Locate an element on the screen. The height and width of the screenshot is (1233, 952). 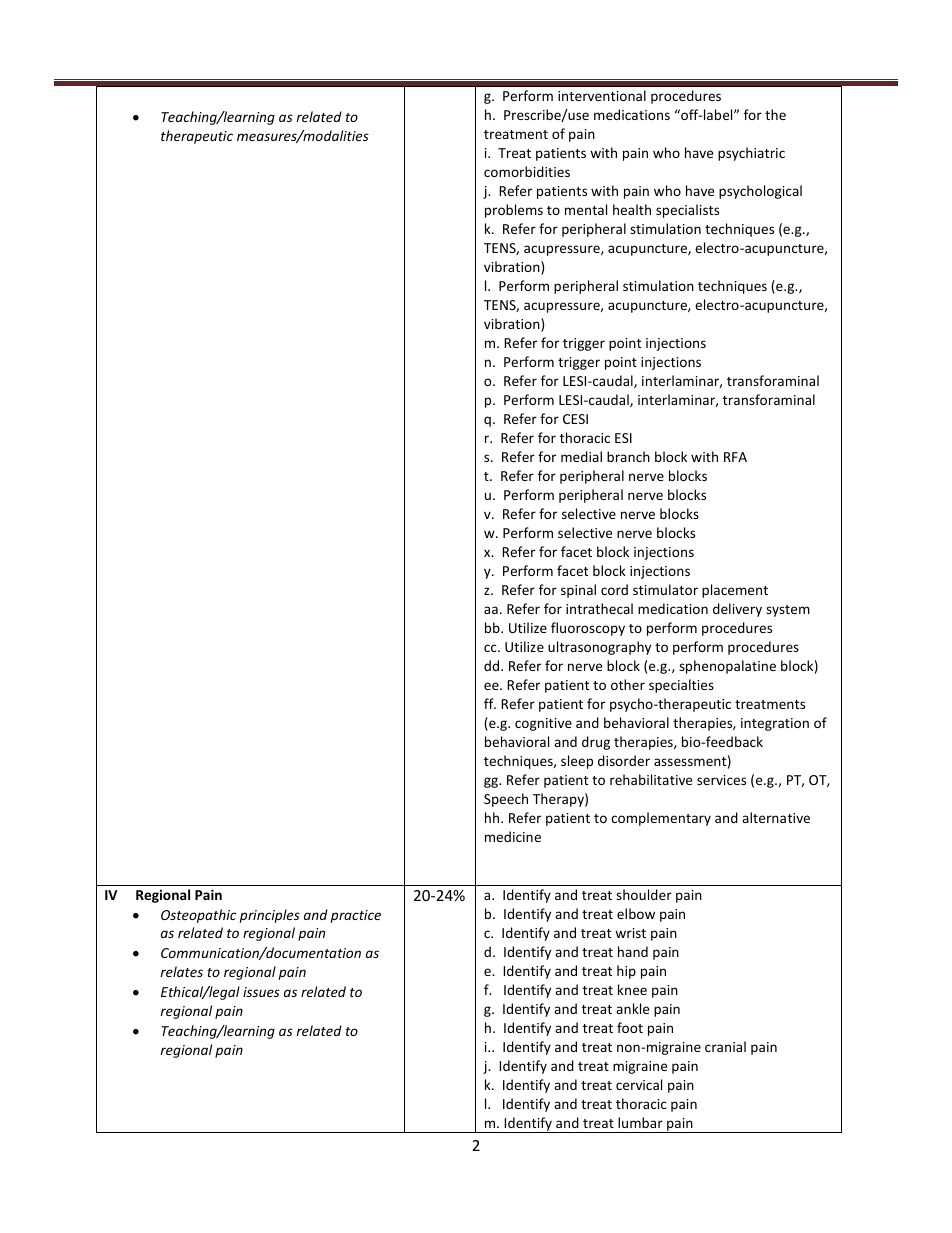
comorbidities is located at coordinates (527, 171).
